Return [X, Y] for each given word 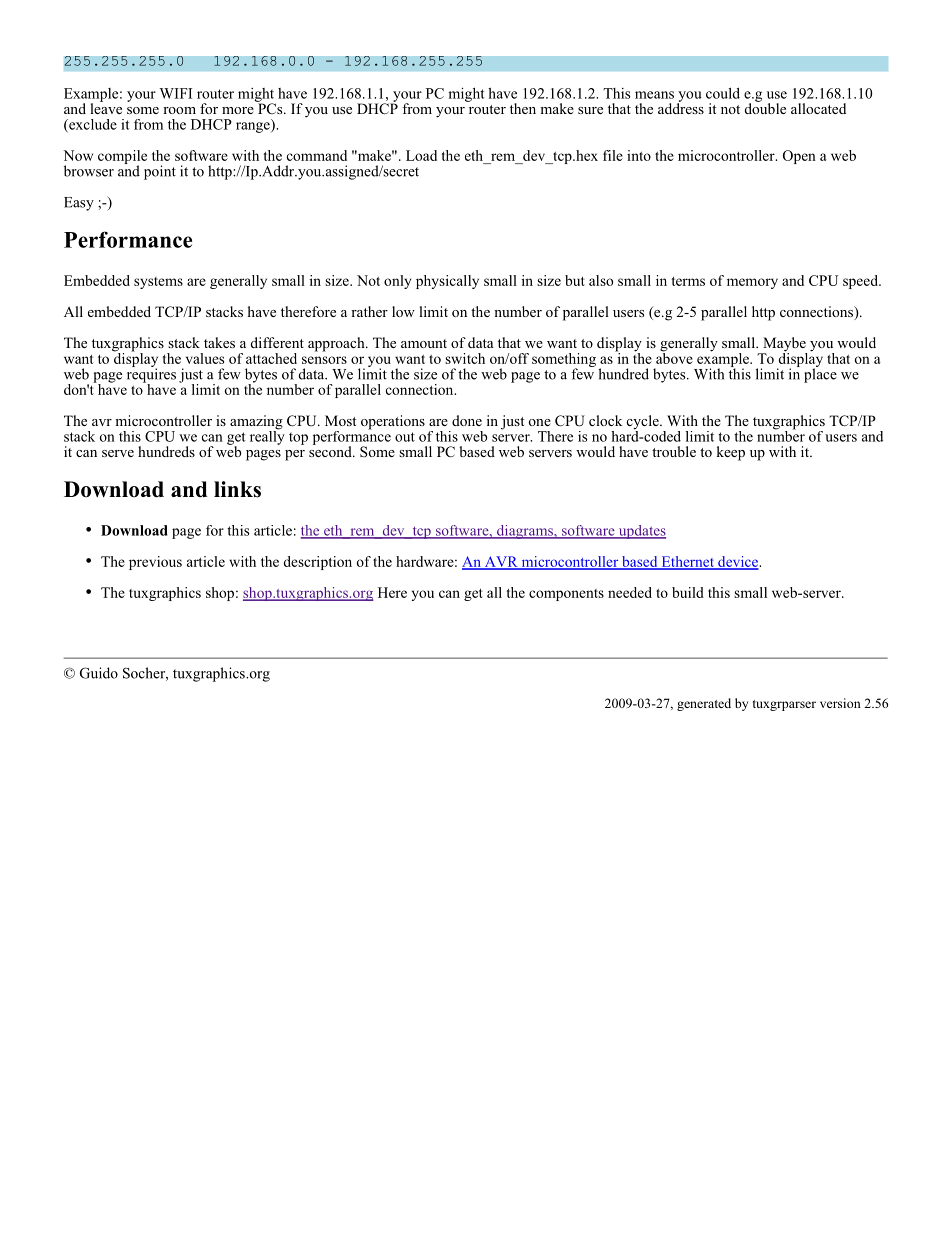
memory [752, 283]
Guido [99, 673]
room [179, 110]
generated [704, 704]
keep [730, 453]
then [523, 108]
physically [447, 282]
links [237, 489]
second [331, 450]
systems [158, 283]
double [765, 107]
